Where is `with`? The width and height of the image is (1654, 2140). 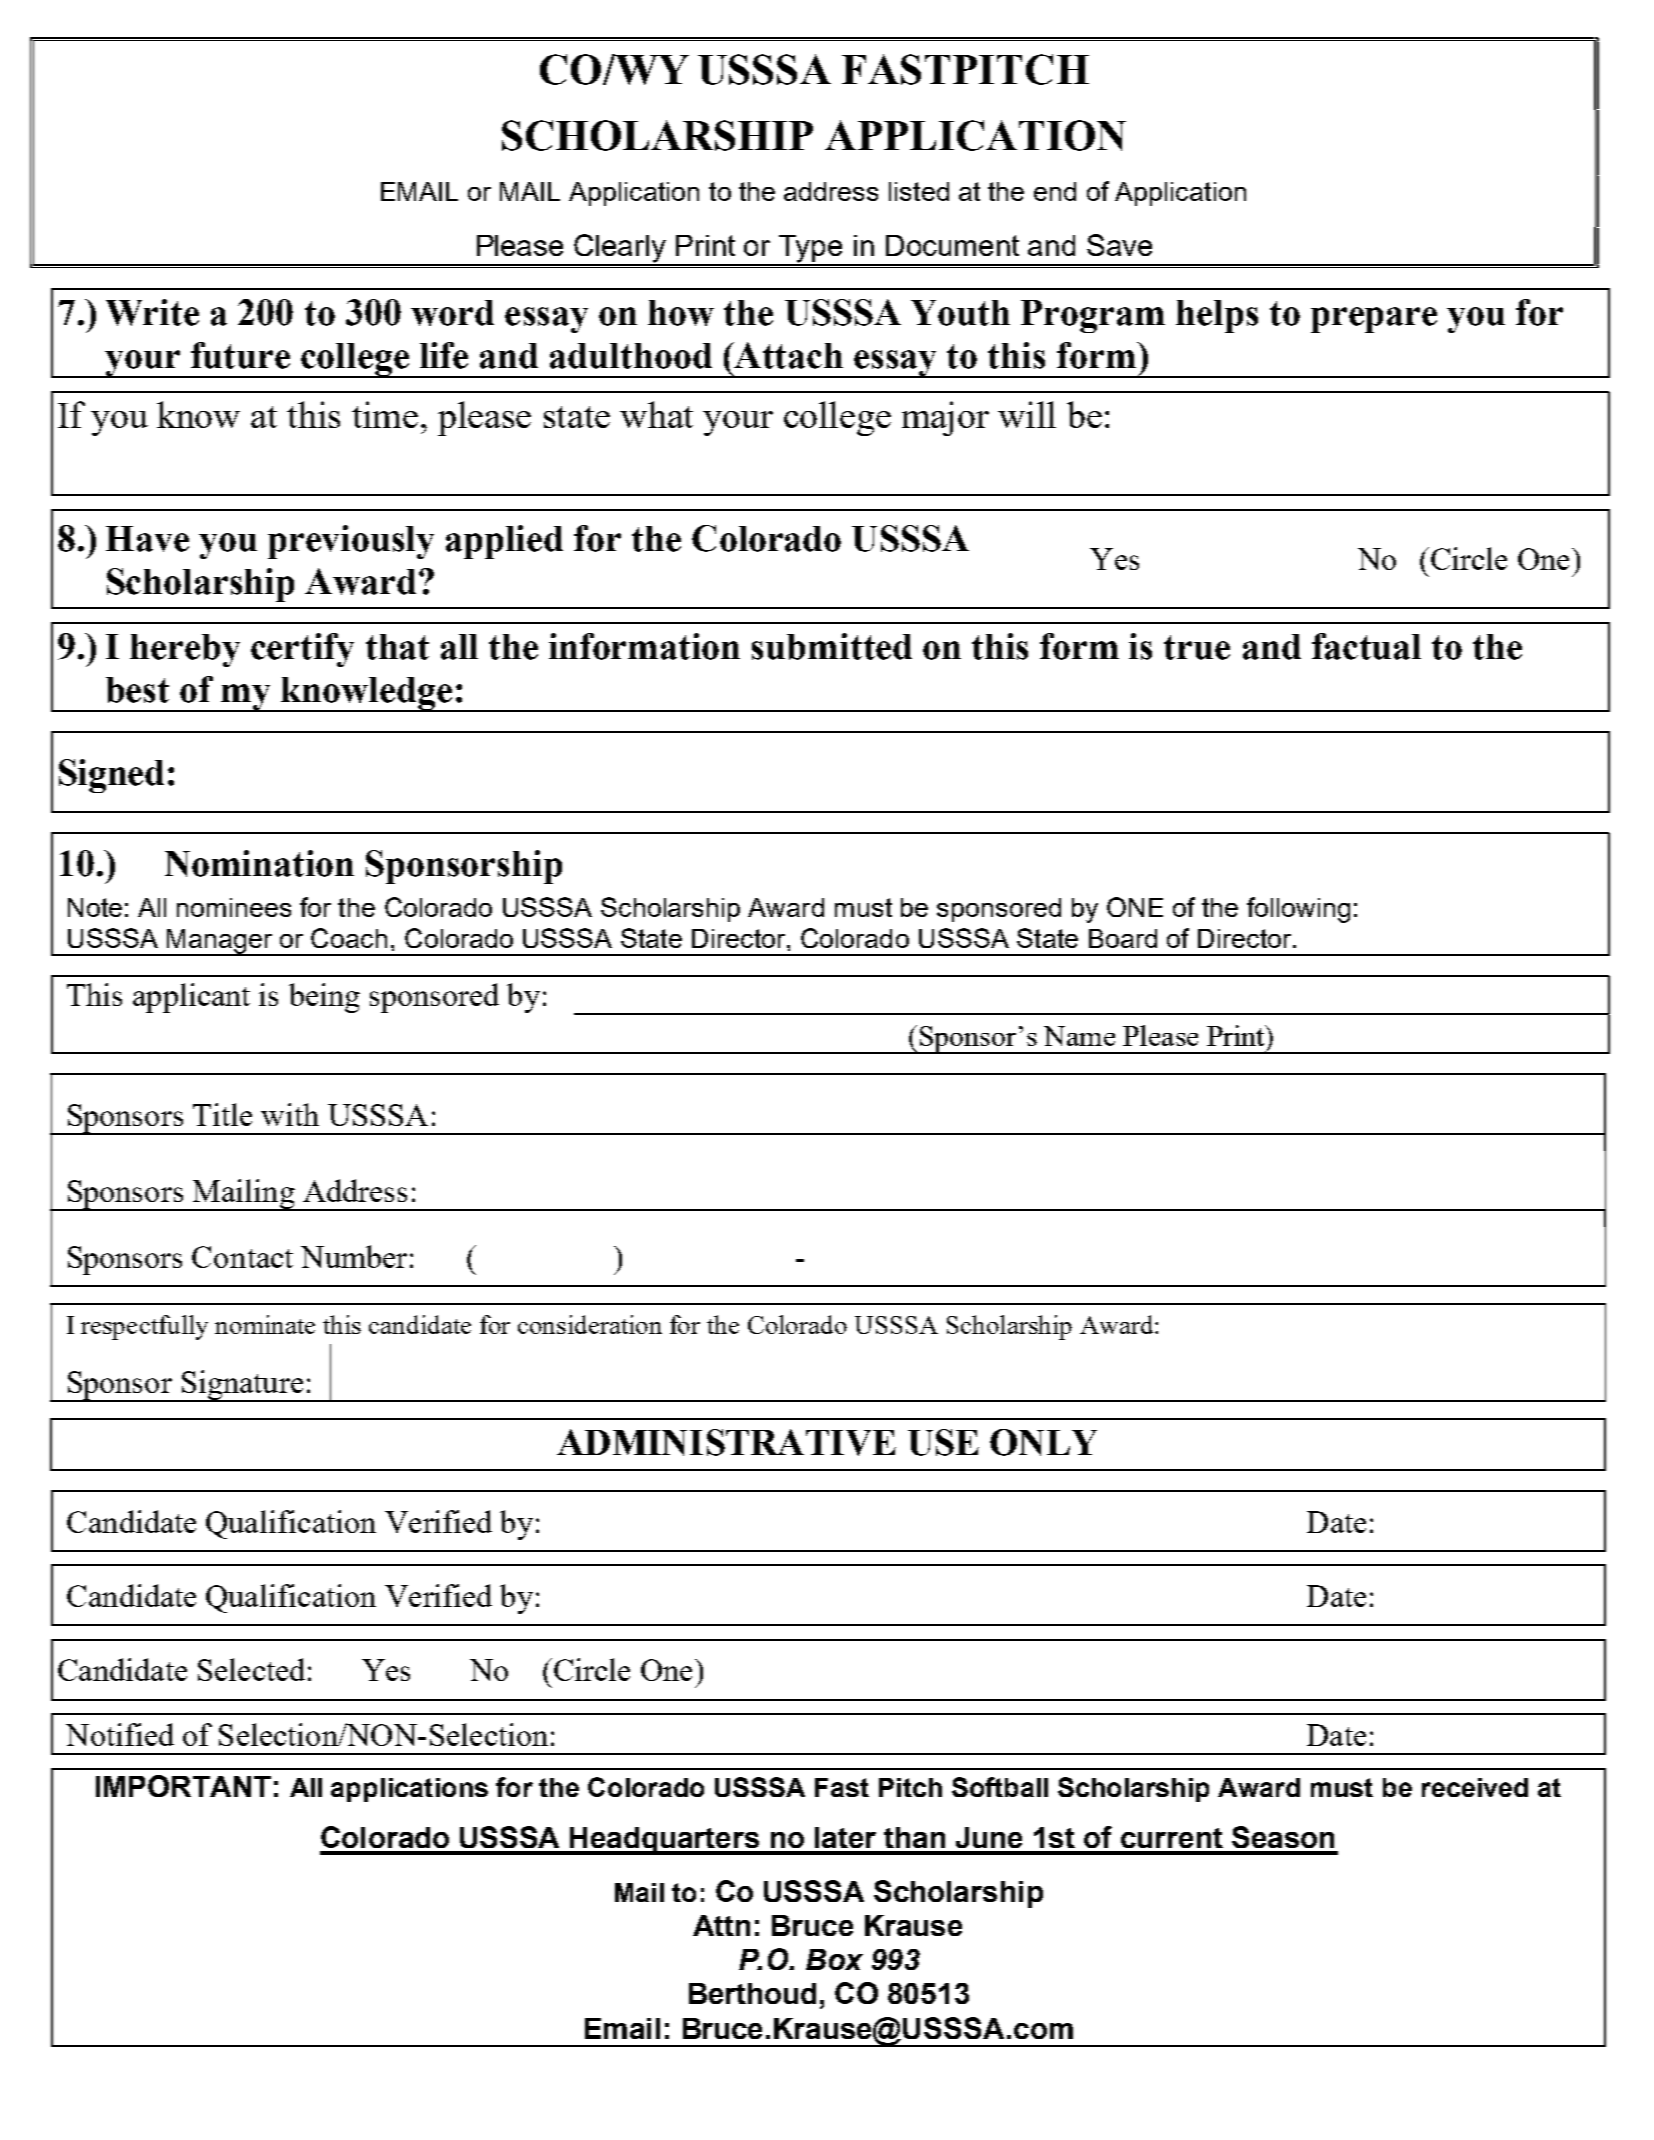 with is located at coordinates (290, 1114).
